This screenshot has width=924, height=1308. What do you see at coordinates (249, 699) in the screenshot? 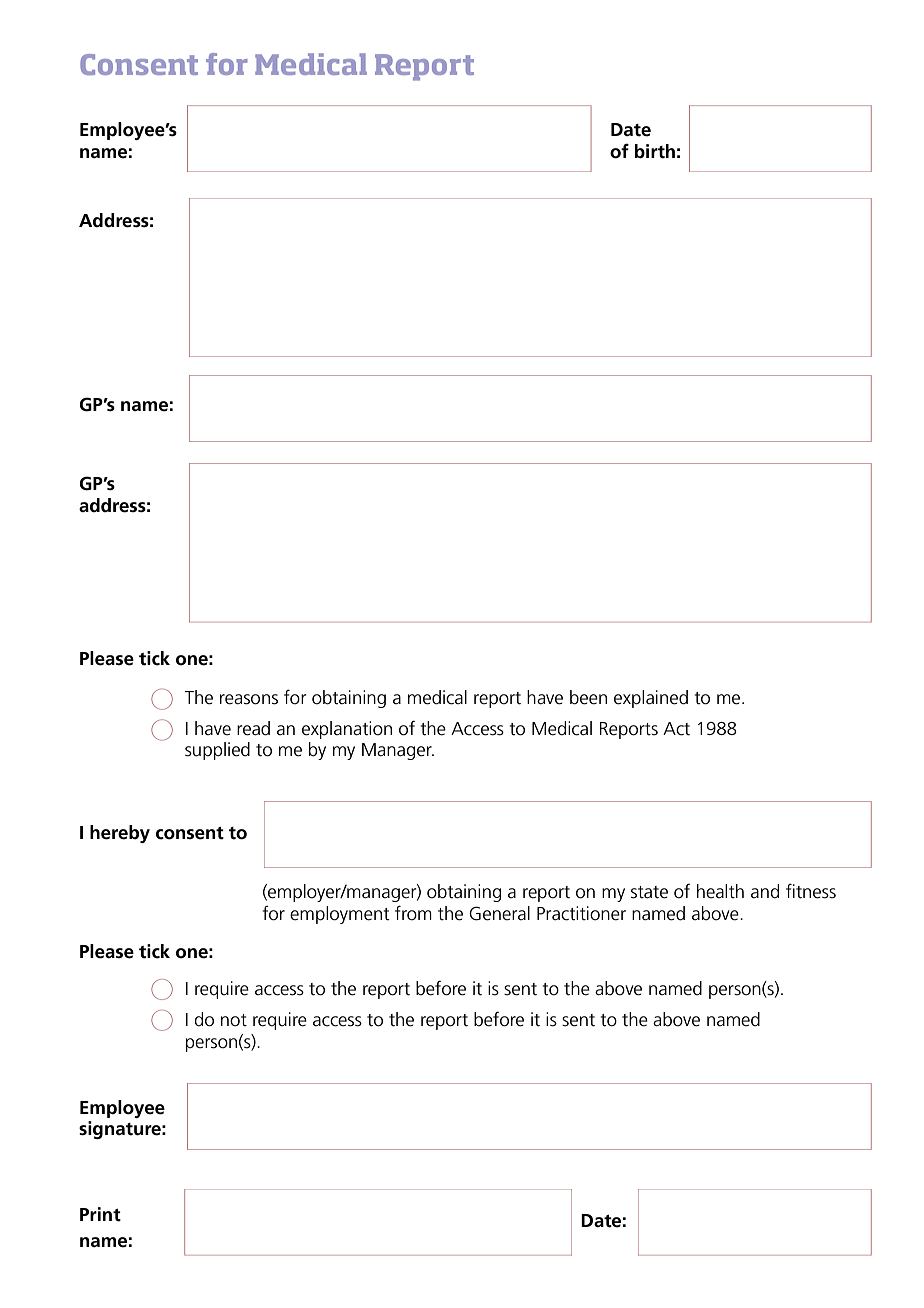
I see `reasons` at bounding box center [249, 699].
